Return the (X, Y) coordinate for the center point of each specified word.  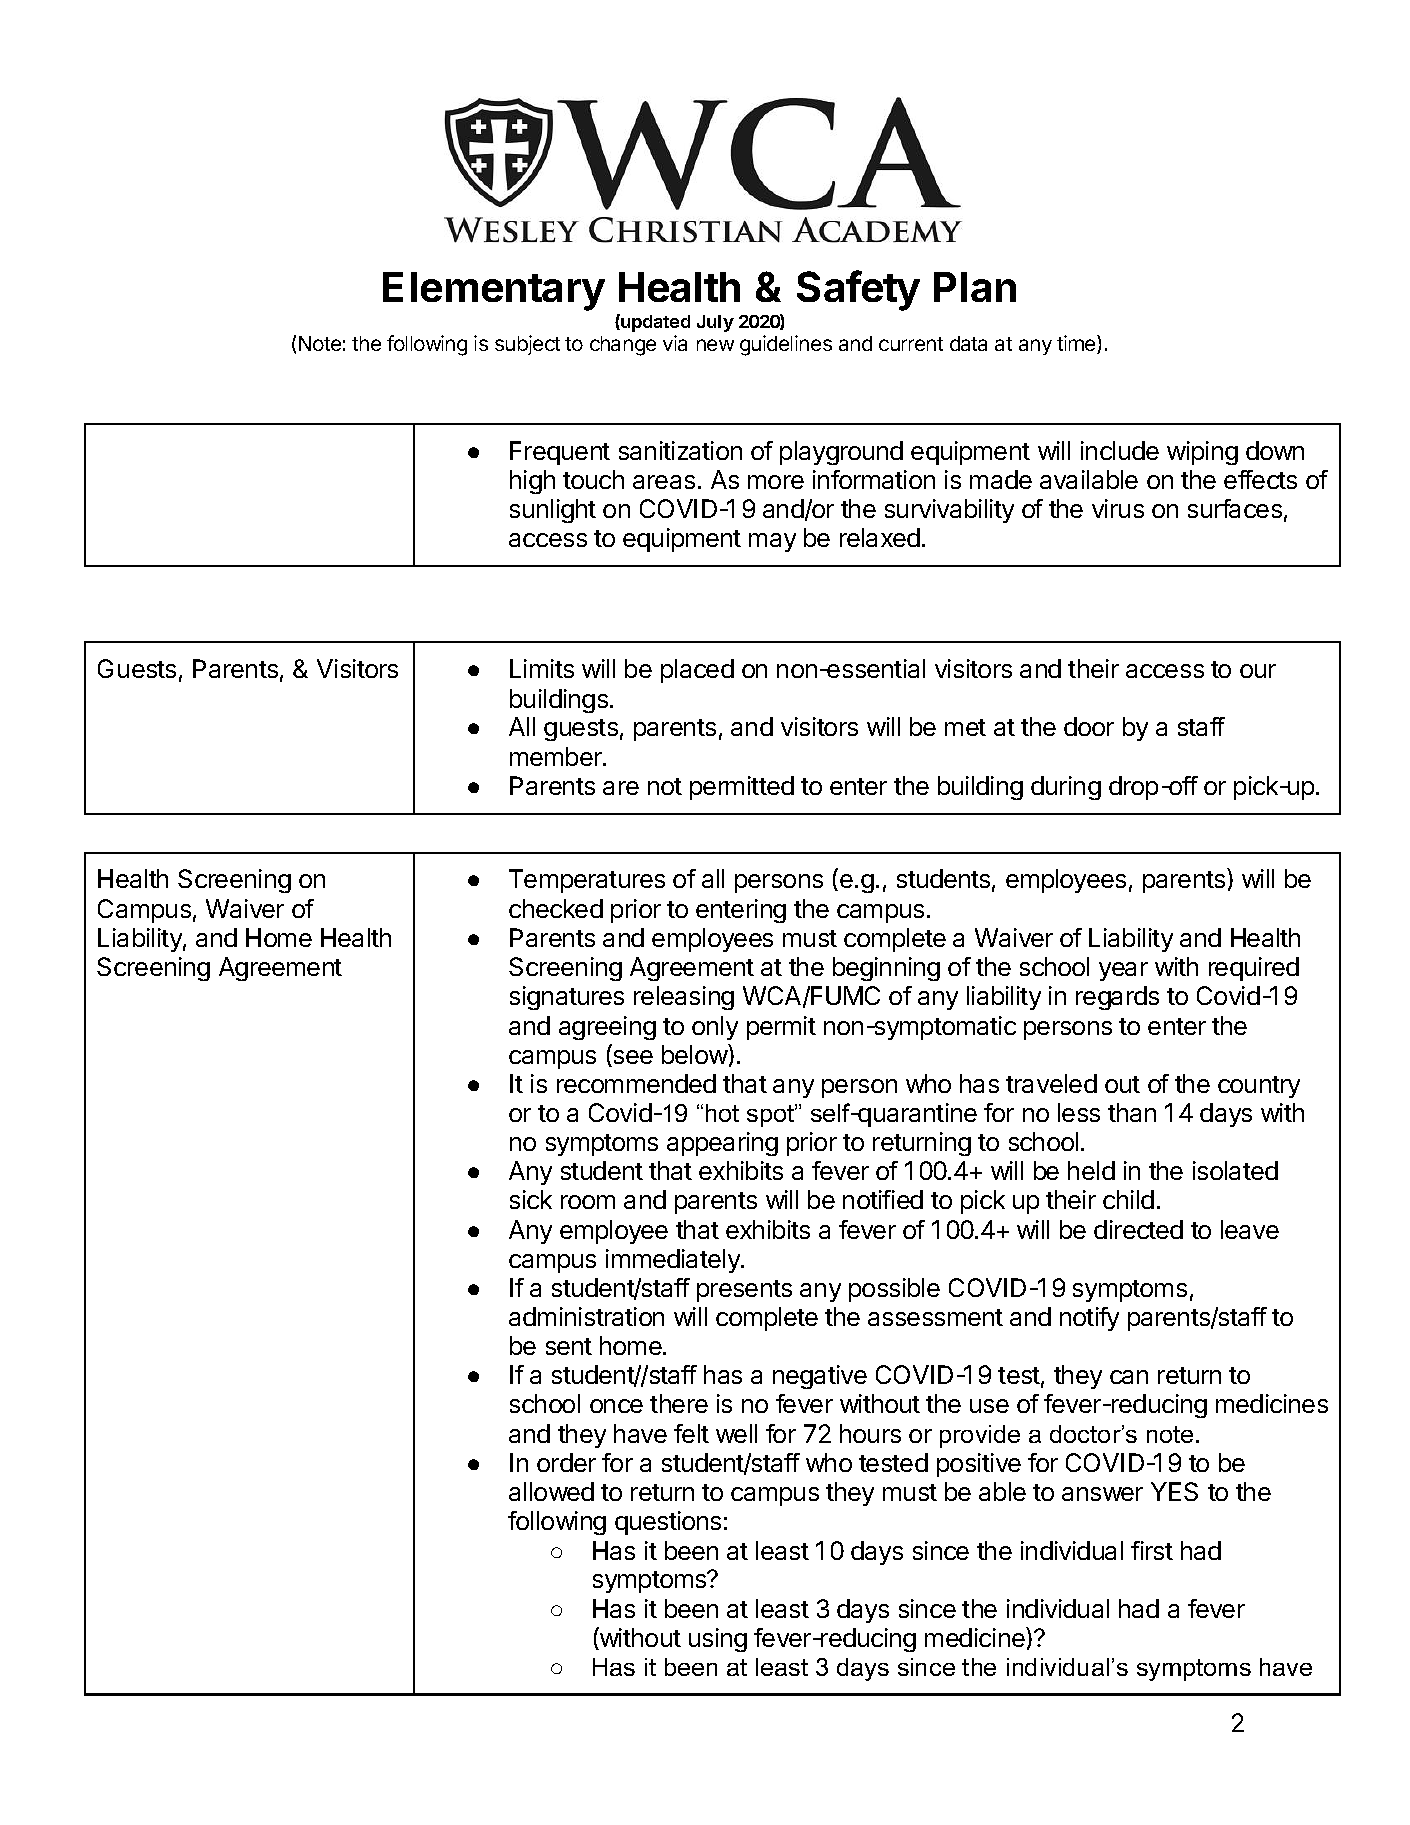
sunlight (553, 511)
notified (883, 1199)
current (911, 344)
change (623, 346)
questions (668, 1523)
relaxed (880, 537)
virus (1118, 508)
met (965, 727)
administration (586, 1316)
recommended (636, 1083)
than (1132, 1112)
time (1077, 344)
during (1066, 788)
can (1129, 1377)
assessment (935, 1317)
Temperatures (587, 881)
